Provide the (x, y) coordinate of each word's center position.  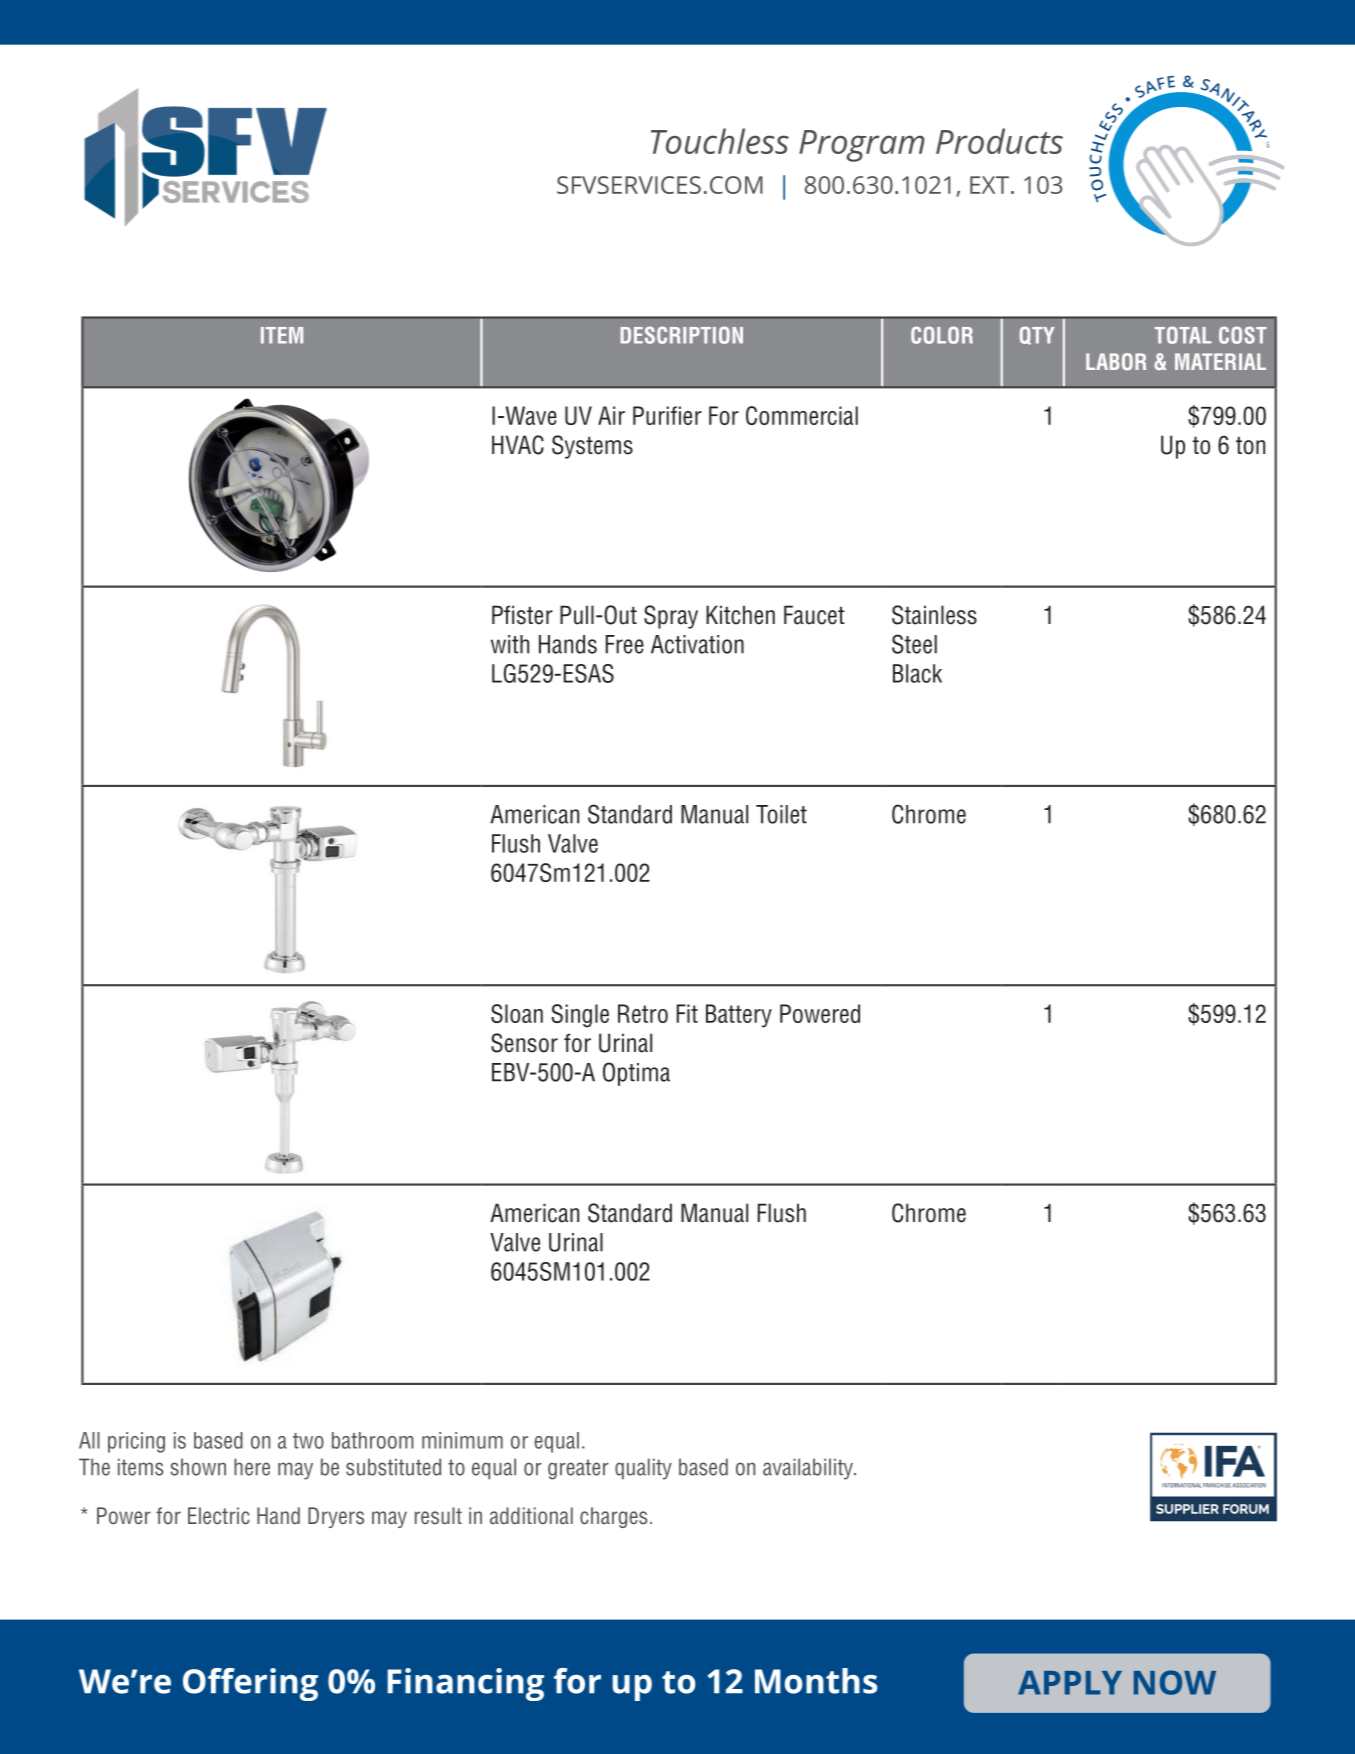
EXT (989, 185)
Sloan (517, 1013)
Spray (671, 617)
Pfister (522, 615)
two (308, 1441)
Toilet (781, 814)
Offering (250, 1684)
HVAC (518, 445)
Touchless (720, 141)
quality (643, 1469)
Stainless (934, 615)
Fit (687, 1013)
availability (809, 1469)
